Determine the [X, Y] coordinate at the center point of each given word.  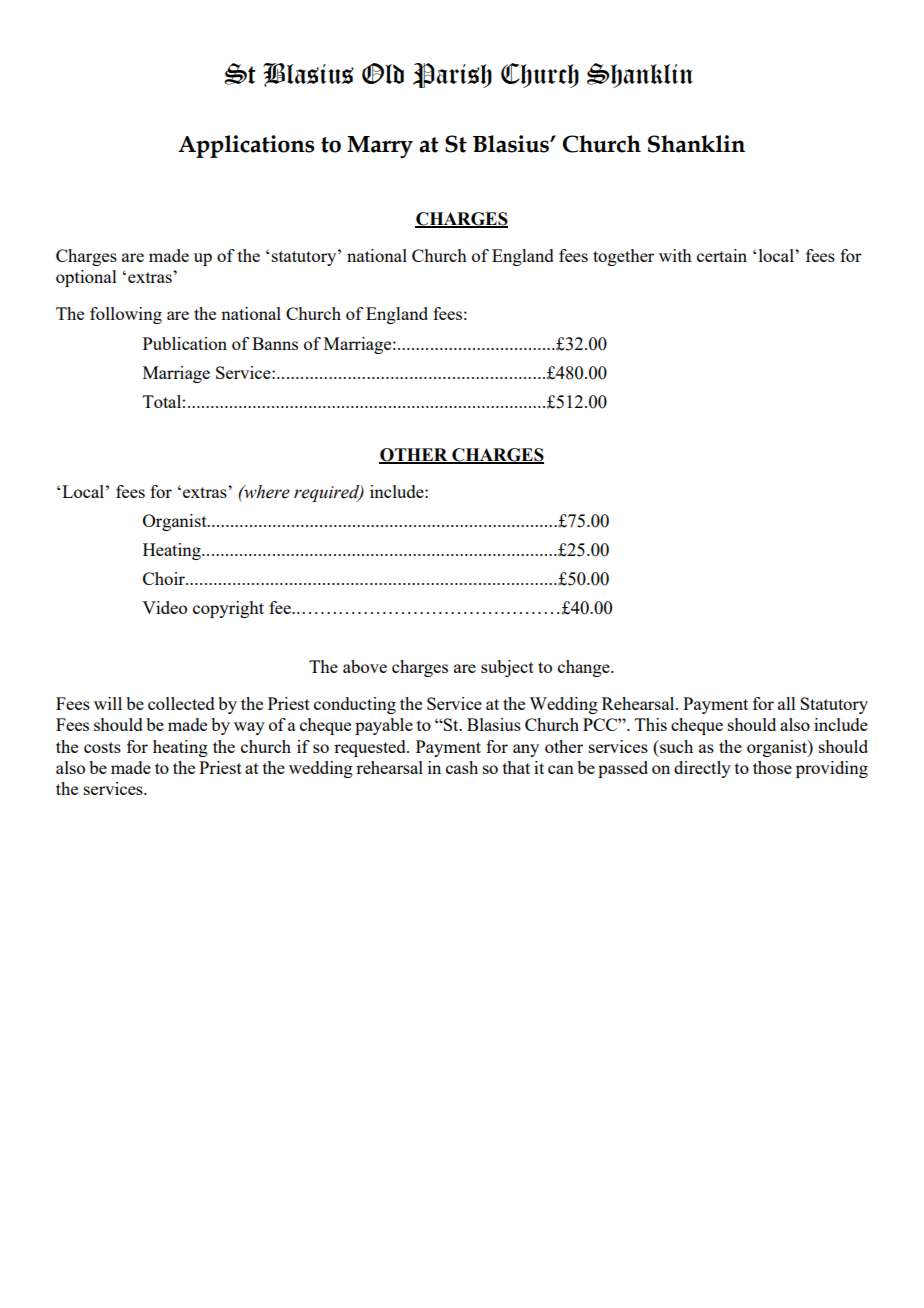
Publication [185, 343]
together [623, 257]
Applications [246, 146]
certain [722, 255]
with [675, 255]
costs [102, 747]
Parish [452, 75]
